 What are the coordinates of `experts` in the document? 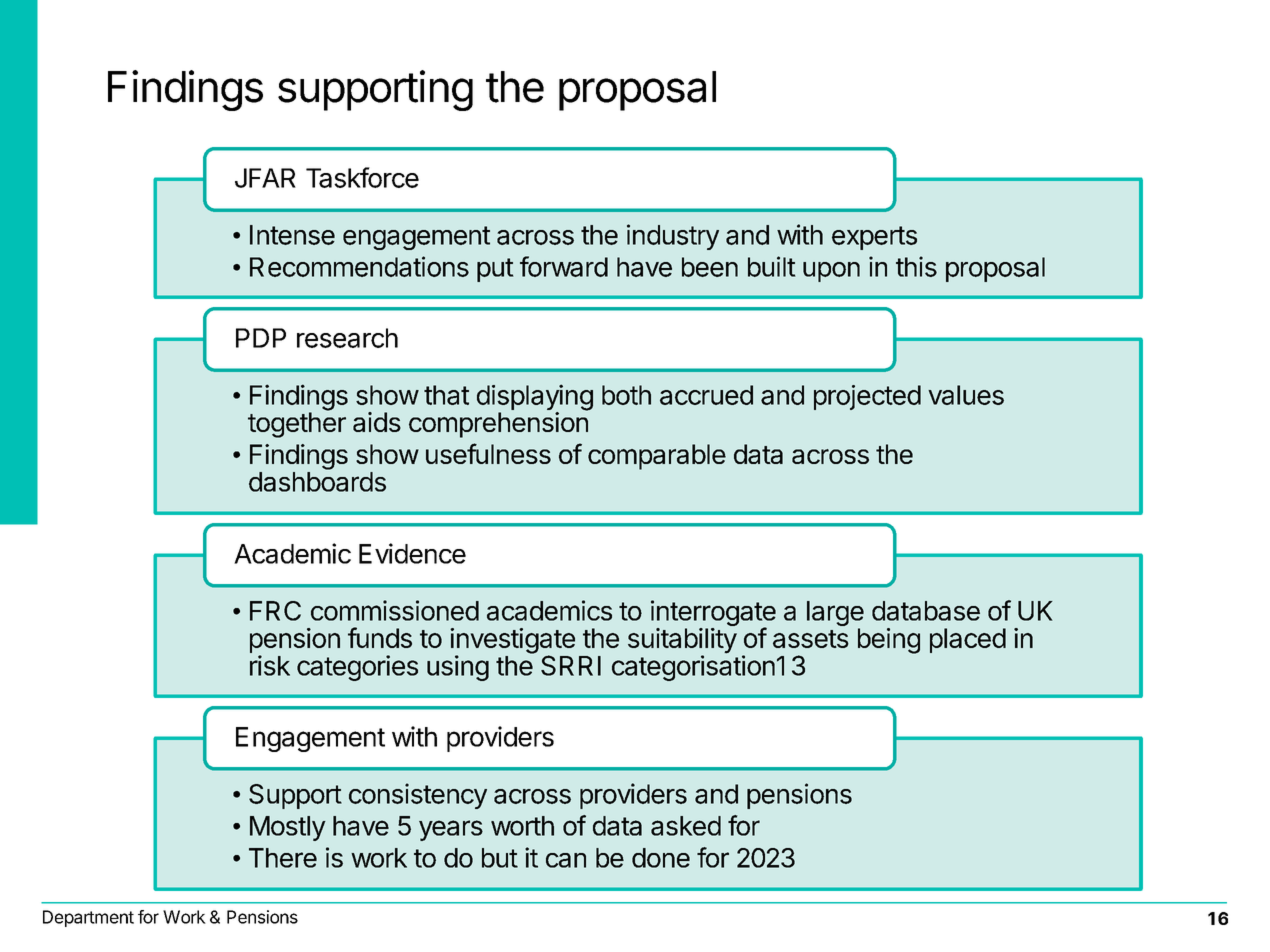 It's located at (874, 238).
